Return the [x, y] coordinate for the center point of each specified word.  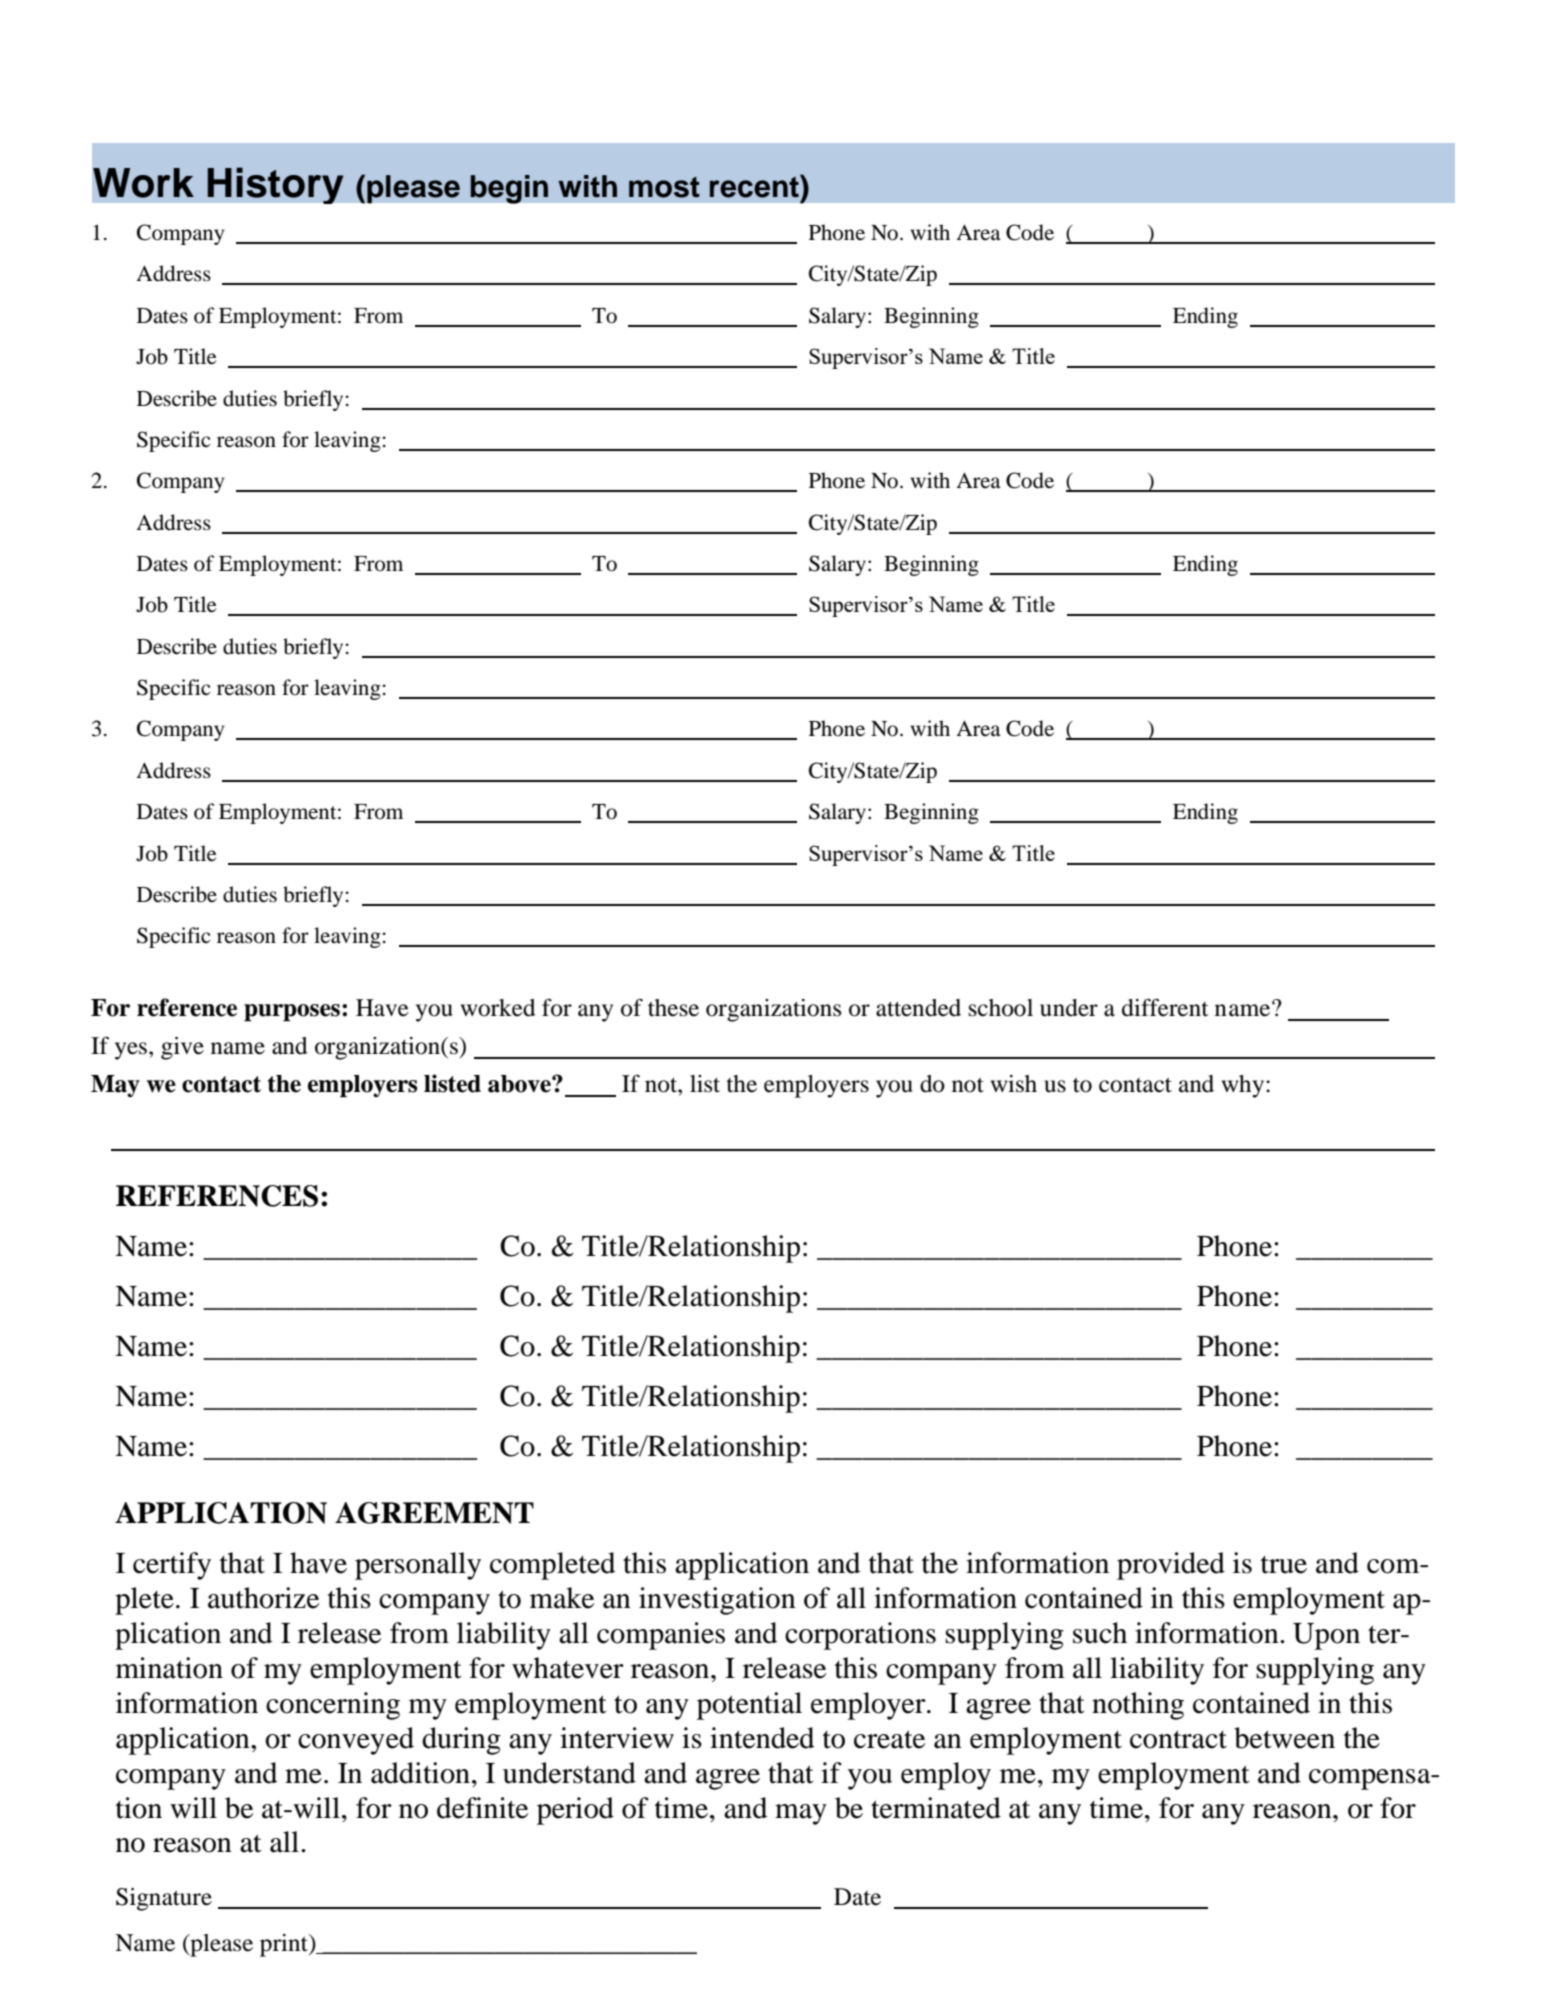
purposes [292, 1013]
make [562, 1598]
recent [755, 186]
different [1165, 1007]
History [275, 185]
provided [1171, 1566]
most [664, 187]
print [285, 1945]
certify [172, 1566]
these [673, 1008]
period [575, 1811]
